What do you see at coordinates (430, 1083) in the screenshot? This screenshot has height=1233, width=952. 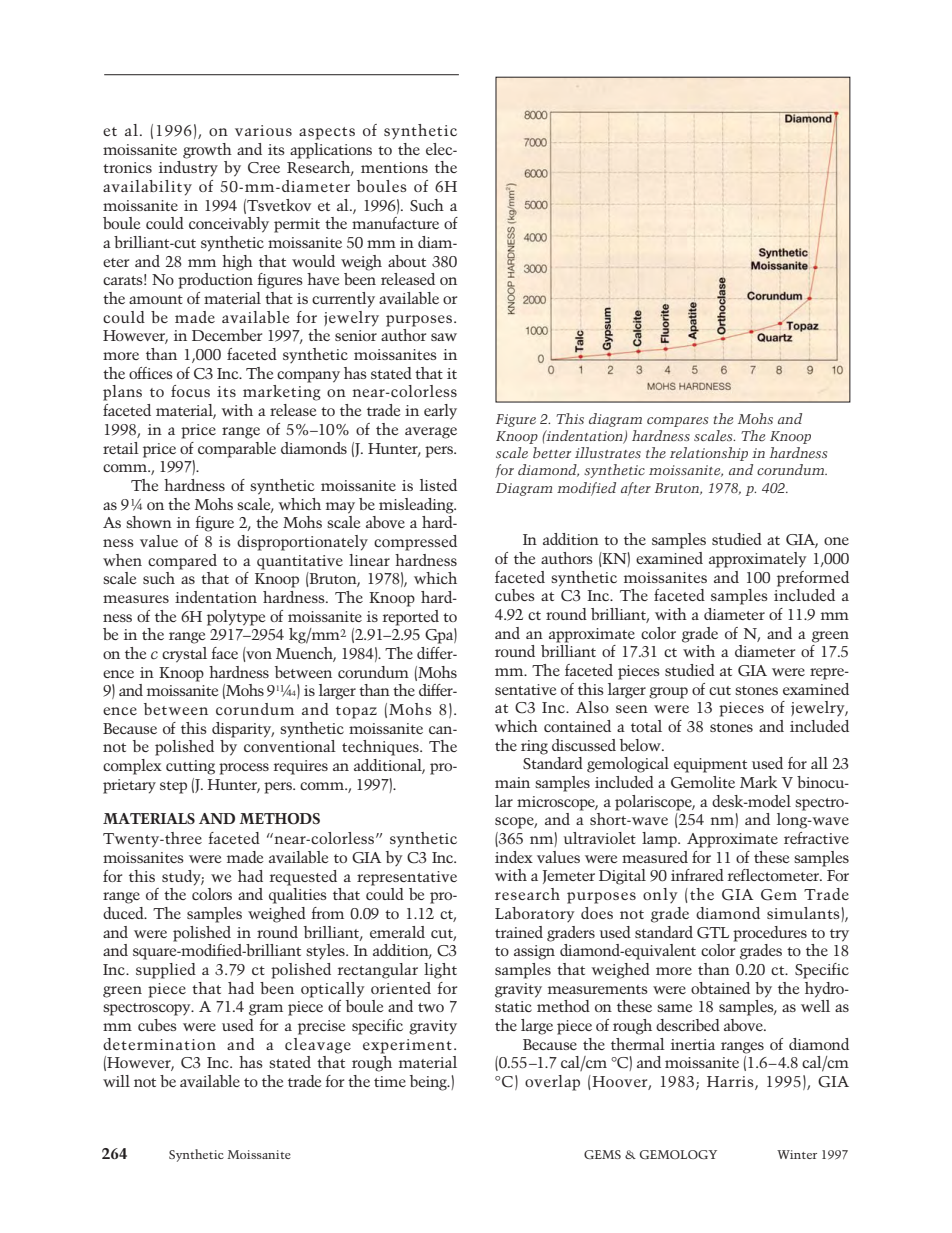 I see `being` at bounding box center [430, 1083].
